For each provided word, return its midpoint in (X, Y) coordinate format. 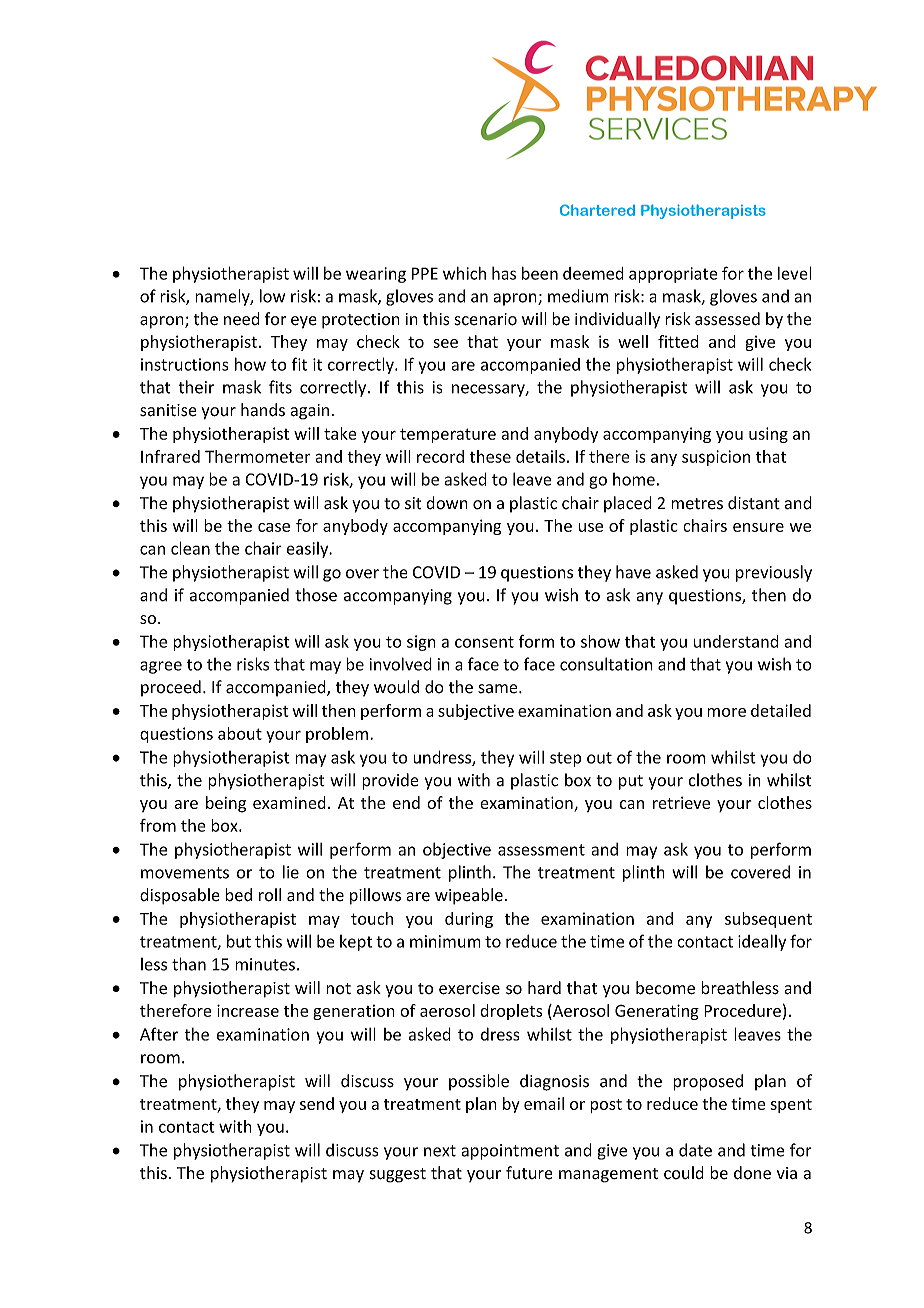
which (464, 273)
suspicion (716, 458)
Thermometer (257, 456)
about (240, 733)
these (490, 456)
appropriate (673, 275)
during (469, 920)
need (242, 319)
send (317, 1103)
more (726, 712)
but (239, 941)
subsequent (768, 920)
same (499, 689)
